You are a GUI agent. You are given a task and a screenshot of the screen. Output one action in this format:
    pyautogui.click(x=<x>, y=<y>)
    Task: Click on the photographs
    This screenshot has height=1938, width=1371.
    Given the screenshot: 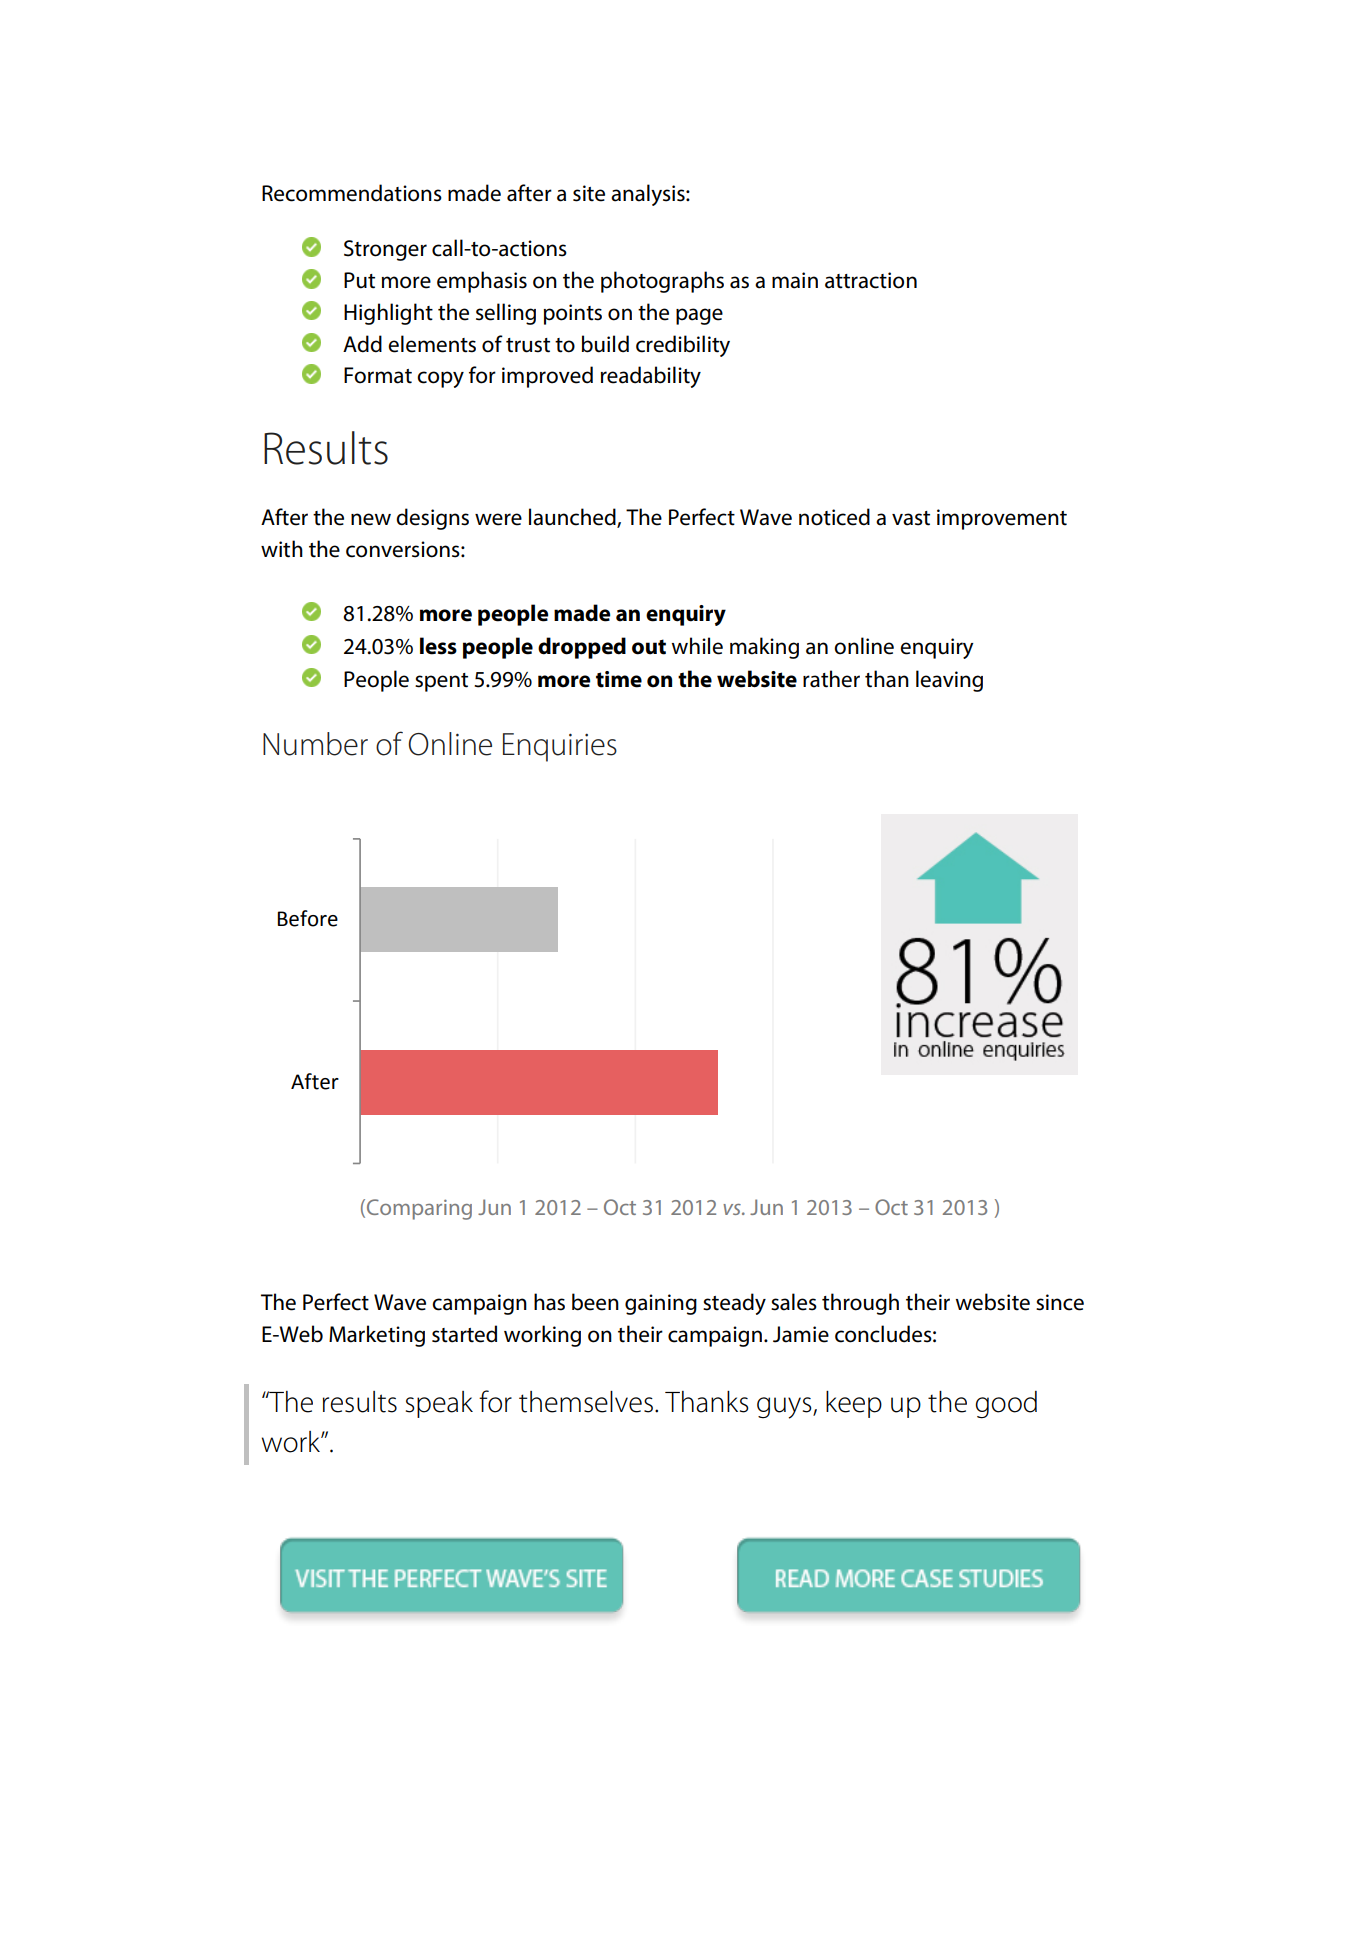 What is the action you would take?
    pyautogui.click(x=662, y=282)
